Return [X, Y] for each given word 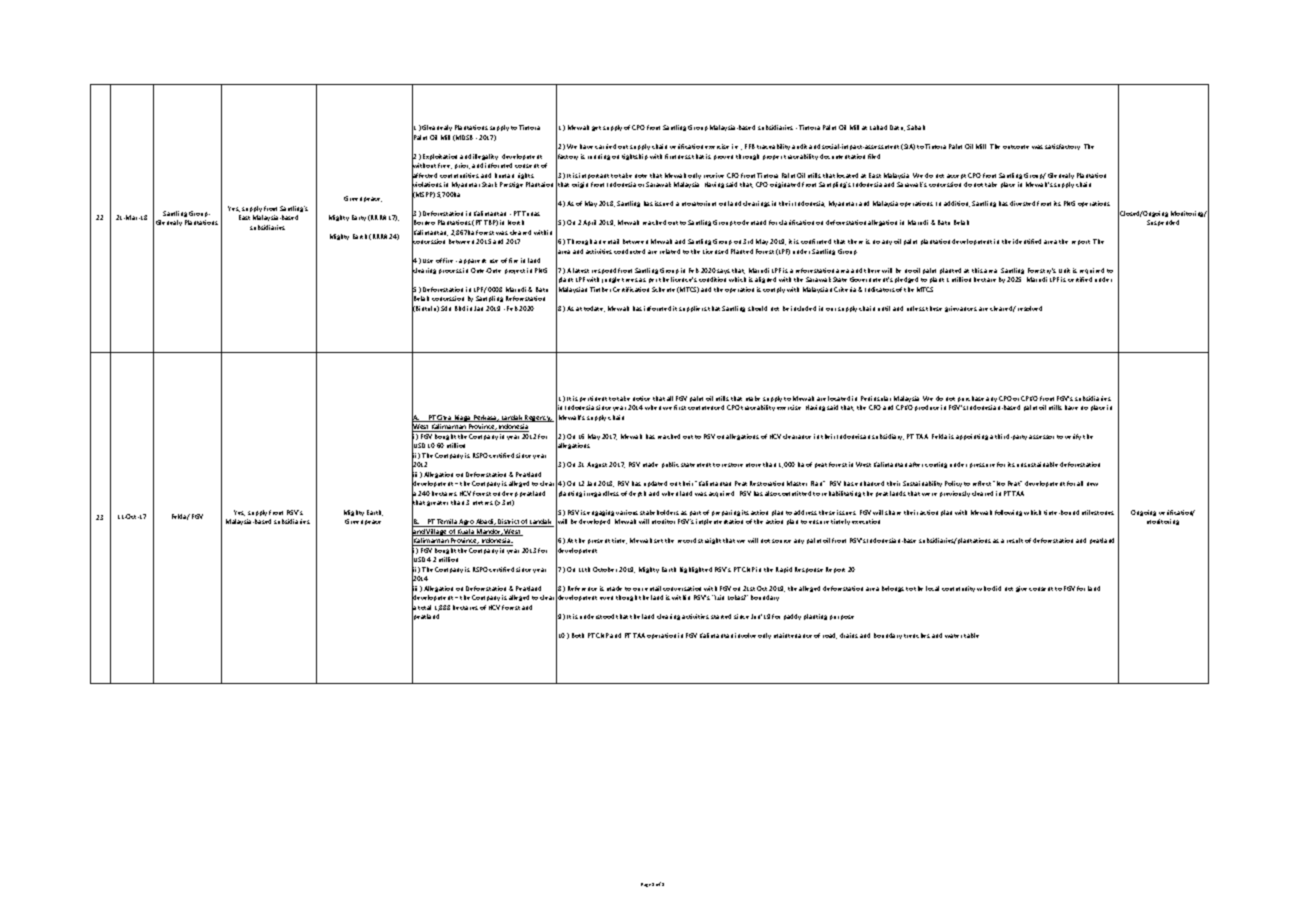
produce [927, 408]
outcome [1016, 147]
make [753, 398]
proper [772, 157]
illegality [485, 157]
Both [578, 635]
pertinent [593, 399]
